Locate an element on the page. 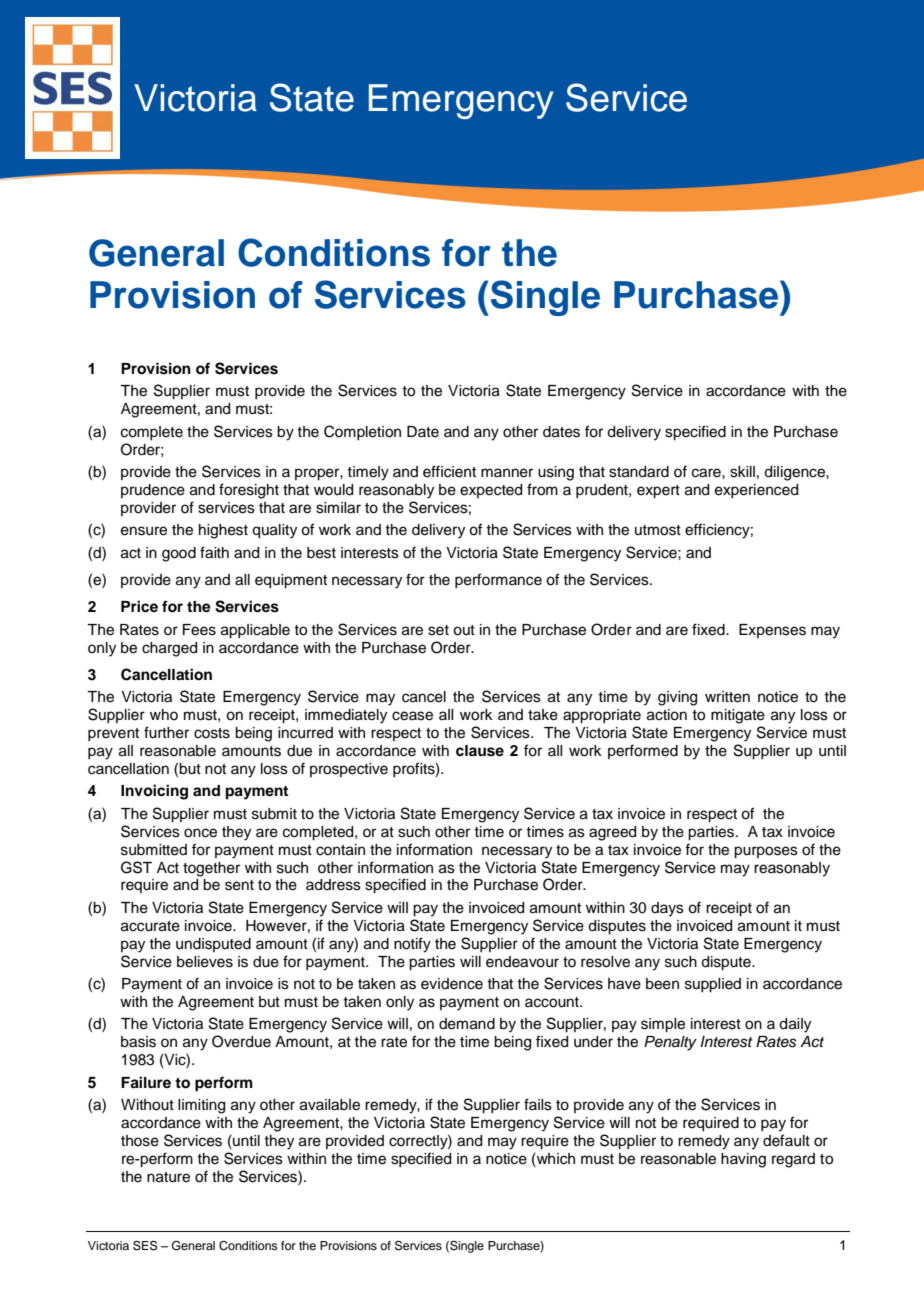 The height and width of the document is (1308, 924). efficient is located at coordinates (449, 471).
